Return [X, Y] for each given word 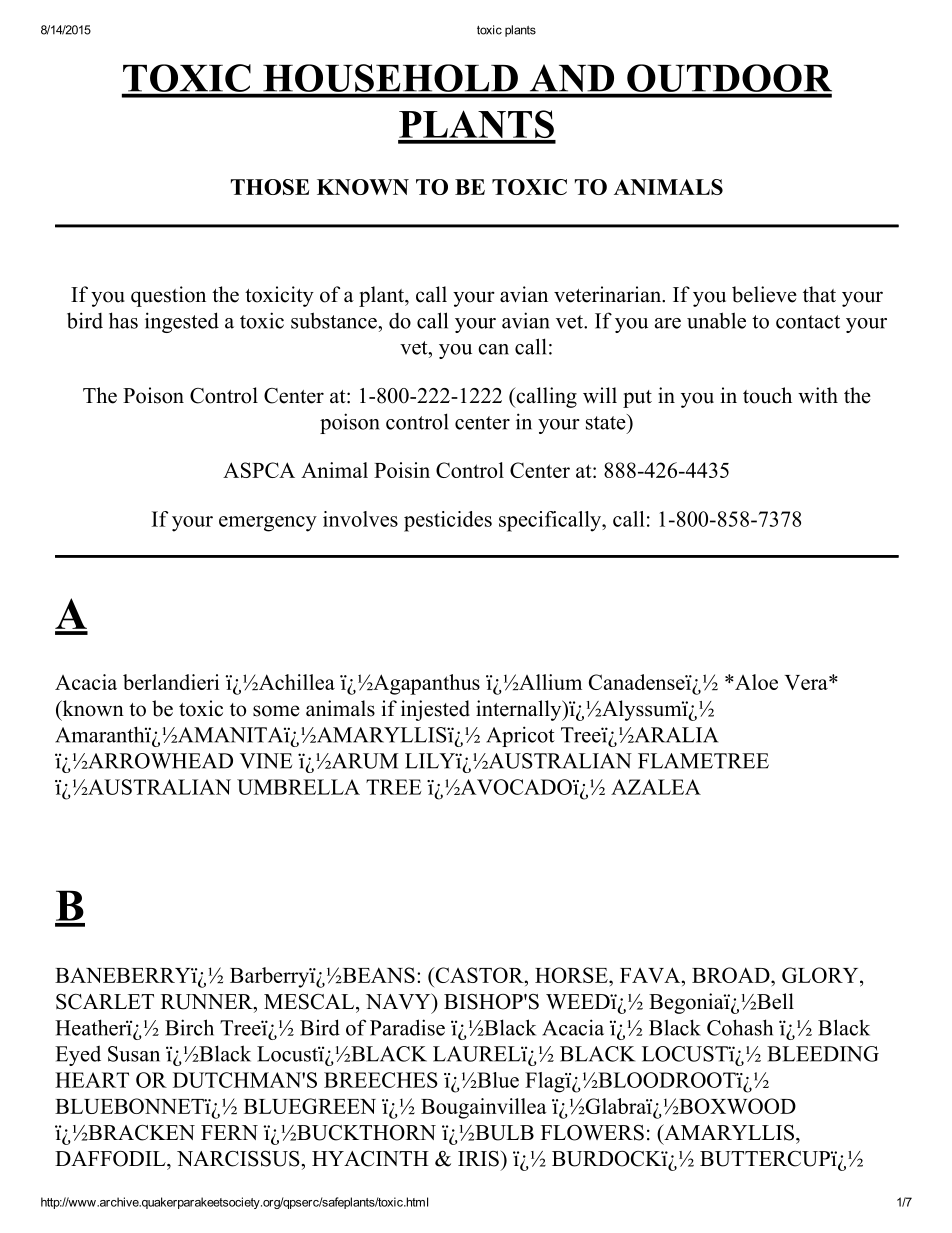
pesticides [448, 521]
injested [435, 710]
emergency [268, 524]
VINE [266, 761]
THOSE [270, 187]
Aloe [755, 682]
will [600, 395]
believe [764, 294]
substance [335, 320]
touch [767, 395]
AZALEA [656, 787]
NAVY [399, 1001]
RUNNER [208, 1002]
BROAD [732, 975]
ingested [182, 322]
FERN [229, 1132]
